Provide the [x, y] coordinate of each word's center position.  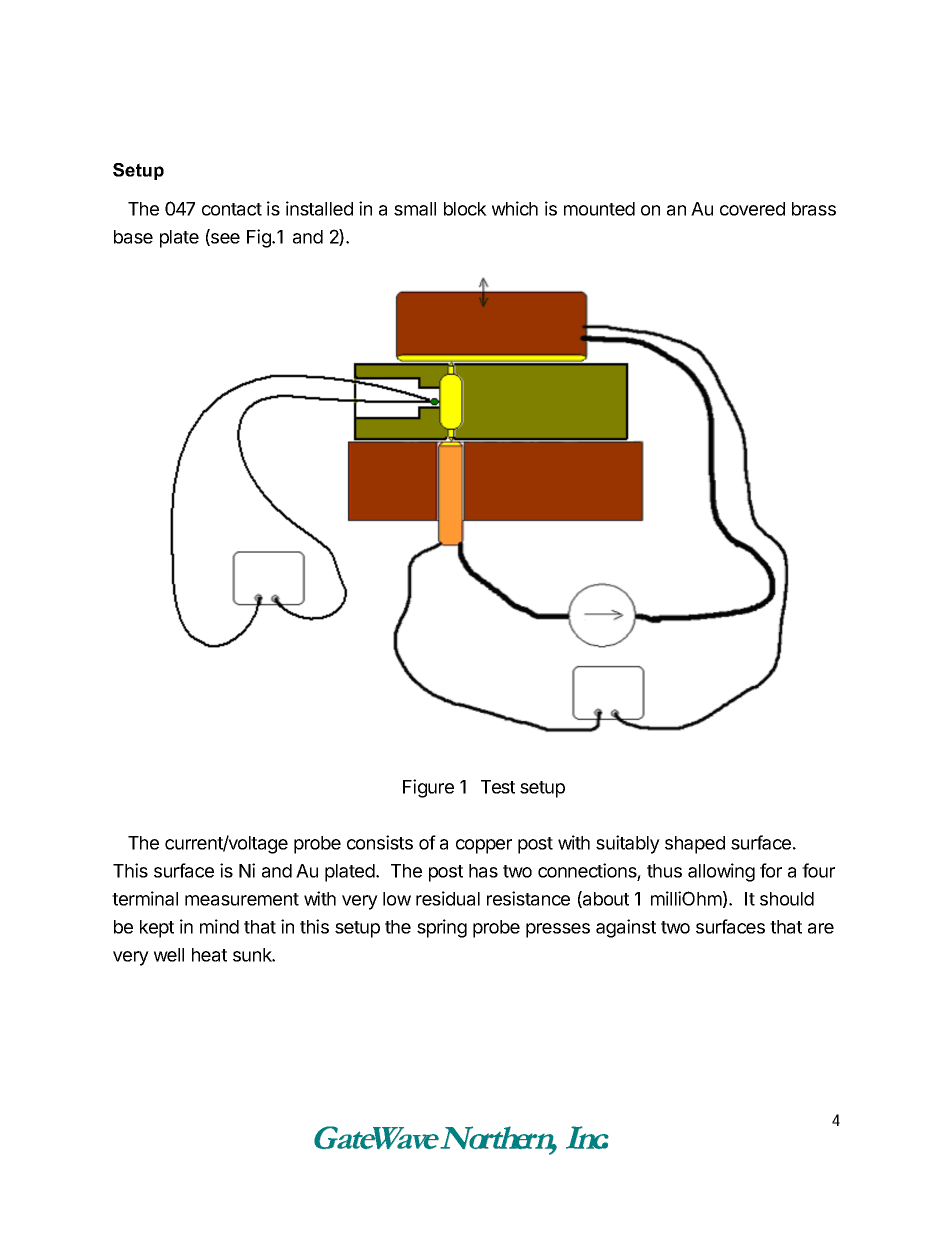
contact [232, 209]
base [133, 237]
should [787, 899]
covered [752, 209]
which [515, 208]
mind [219, 926]
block [465, 209]
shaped [695, 845]
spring [442, 928]
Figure [428, 788]
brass [814, 209]
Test [498, 787]
